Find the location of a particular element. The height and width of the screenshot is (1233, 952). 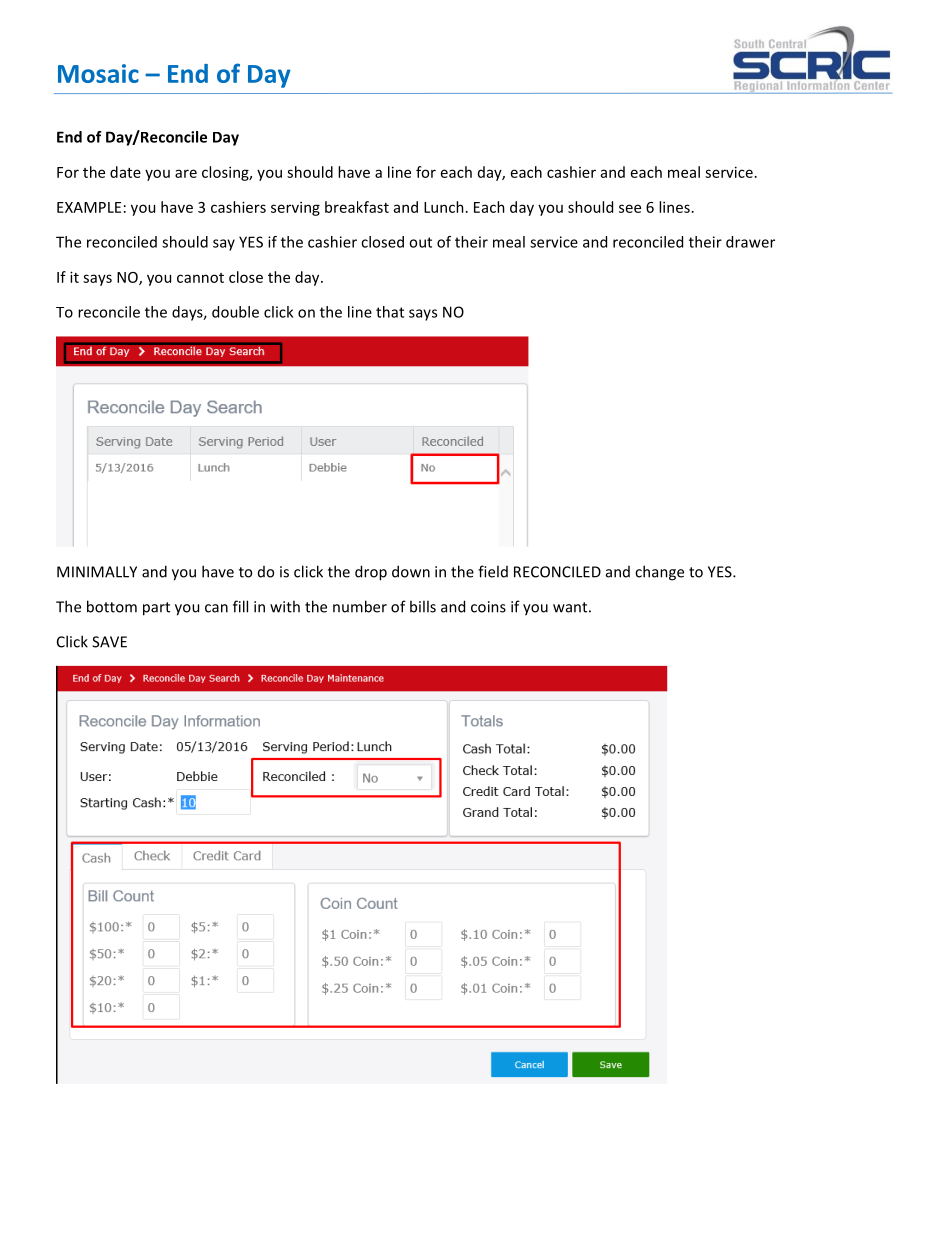

Lunch is located at coordinates (444, 207).
